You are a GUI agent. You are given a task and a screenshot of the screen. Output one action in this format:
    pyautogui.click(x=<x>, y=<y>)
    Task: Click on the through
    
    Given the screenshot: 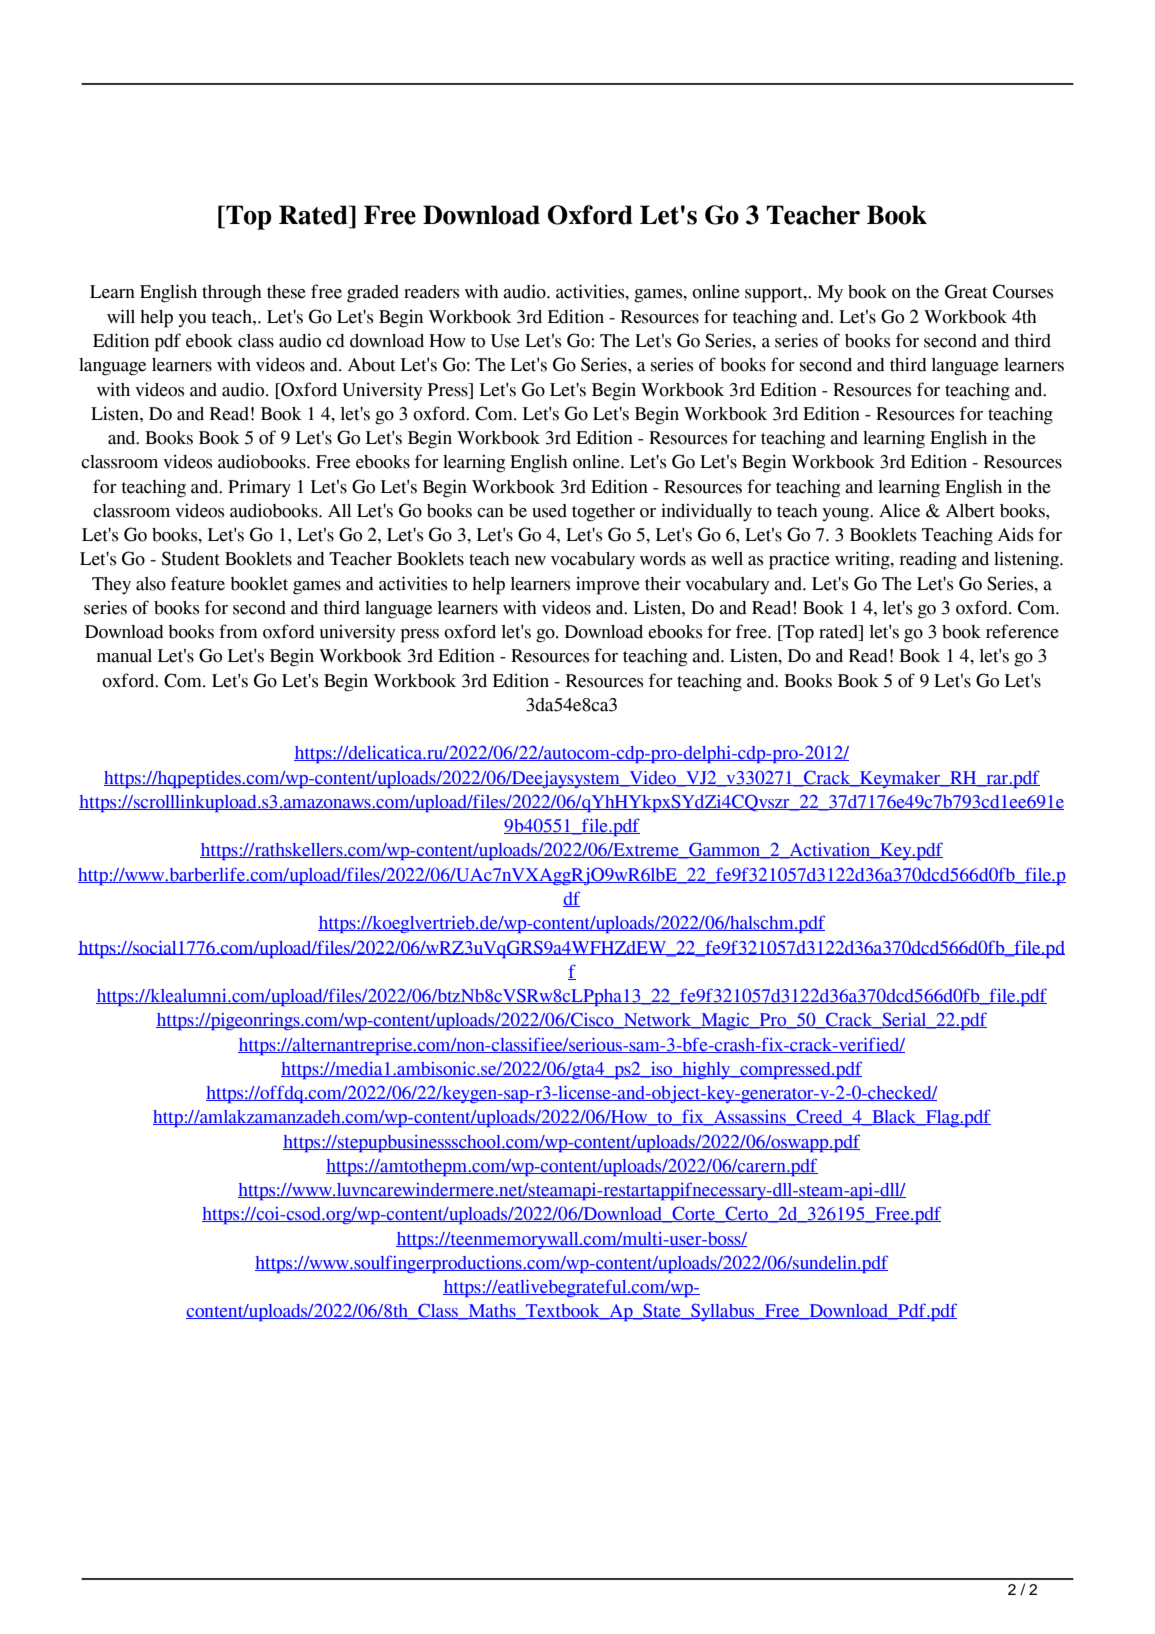 What is the action you would take?
    pyautogui.click(x=232, y=294)
